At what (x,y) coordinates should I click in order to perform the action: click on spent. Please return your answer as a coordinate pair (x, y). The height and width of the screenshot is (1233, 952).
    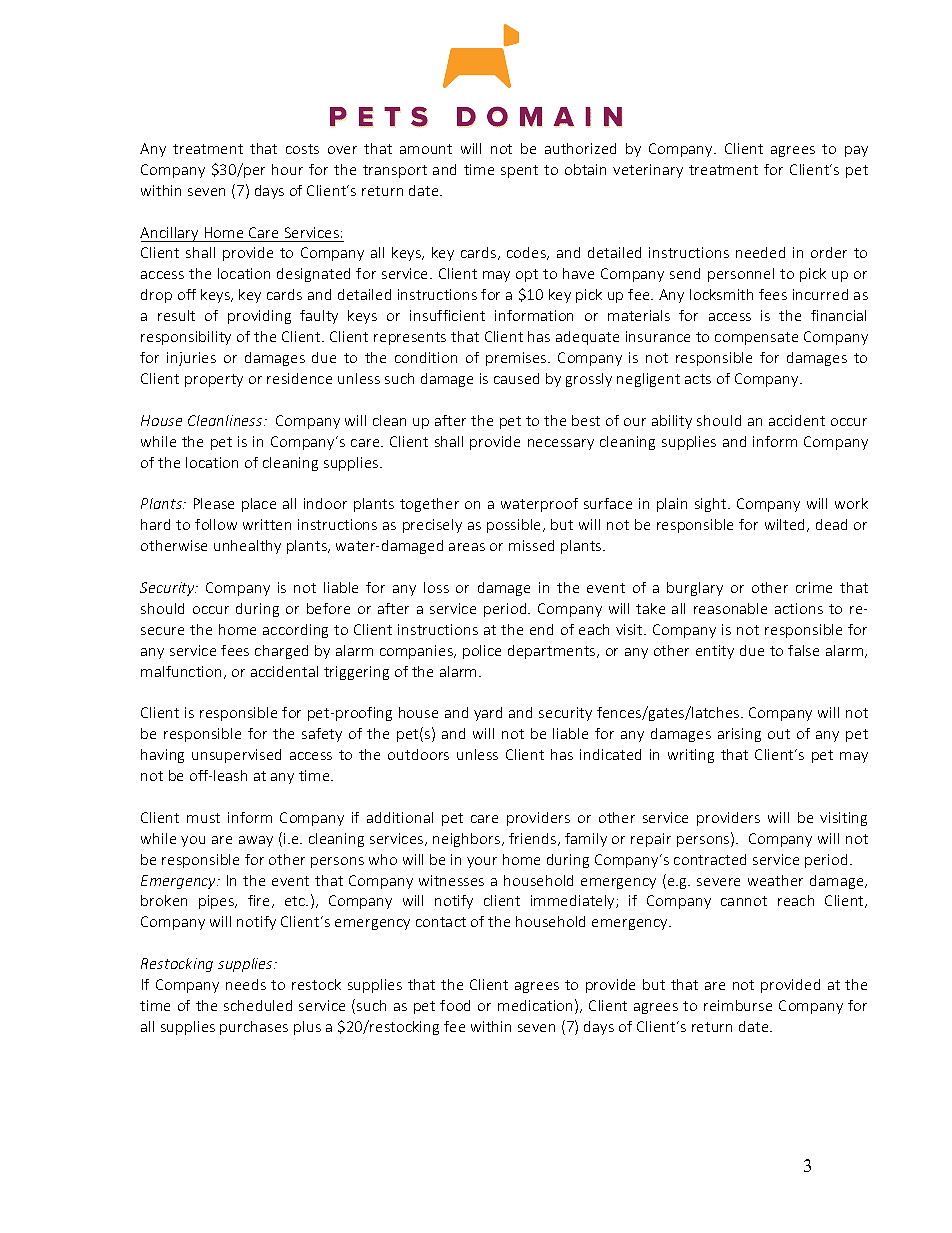
    Looking at the image, I should click on (519, 171).
